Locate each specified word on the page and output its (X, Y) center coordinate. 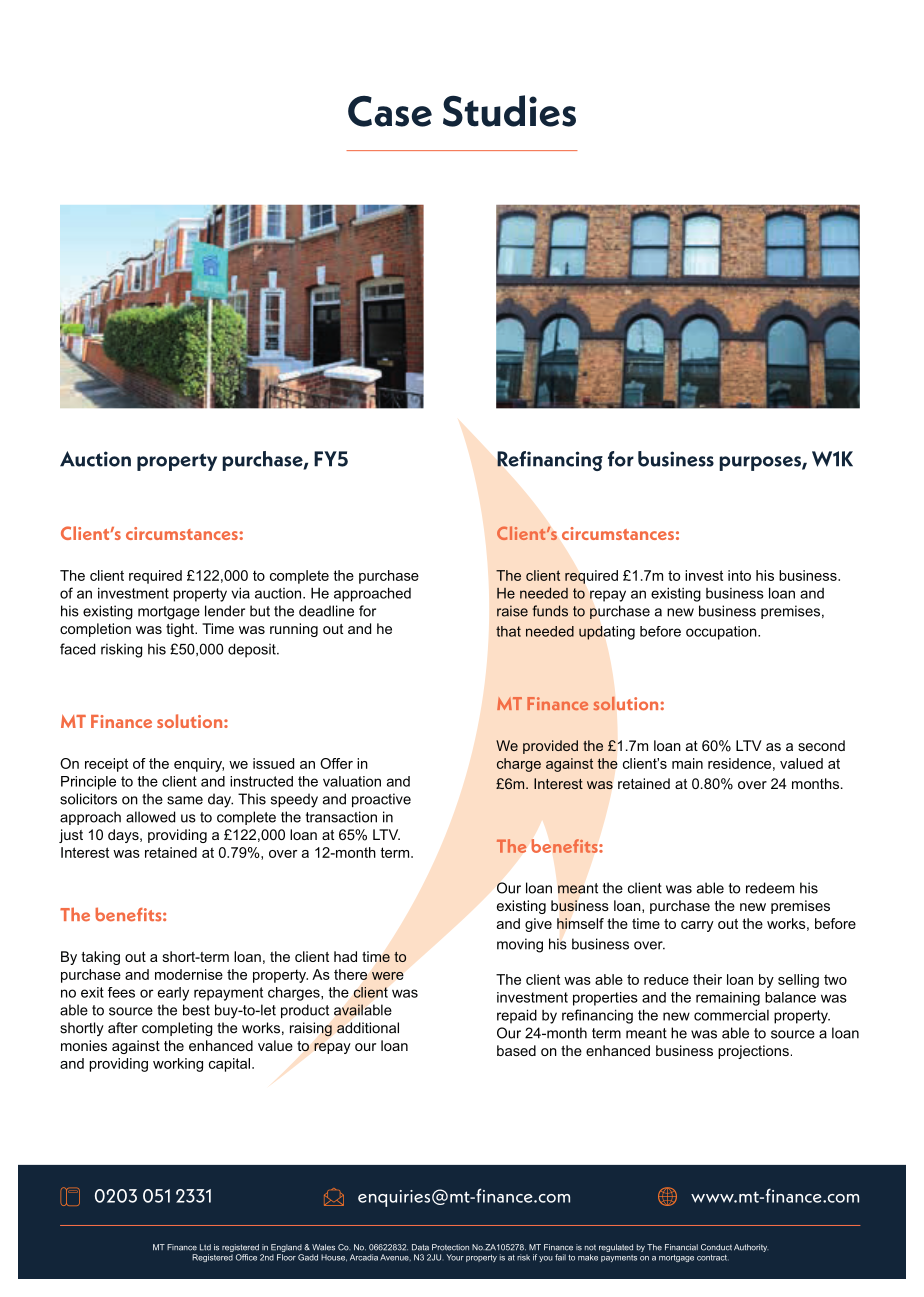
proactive (381, 800)
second (821, 745)
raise (512, 611)
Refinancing (550, 461)
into (739, 575)
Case (390, 111)
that (508, 631)
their (707, 979)
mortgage (169, 613)
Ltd (205, 1247)
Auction (95, 459)
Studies (509, 111)
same (185, 800)
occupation (722, 633)
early (173, 994)
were (388, 976)
